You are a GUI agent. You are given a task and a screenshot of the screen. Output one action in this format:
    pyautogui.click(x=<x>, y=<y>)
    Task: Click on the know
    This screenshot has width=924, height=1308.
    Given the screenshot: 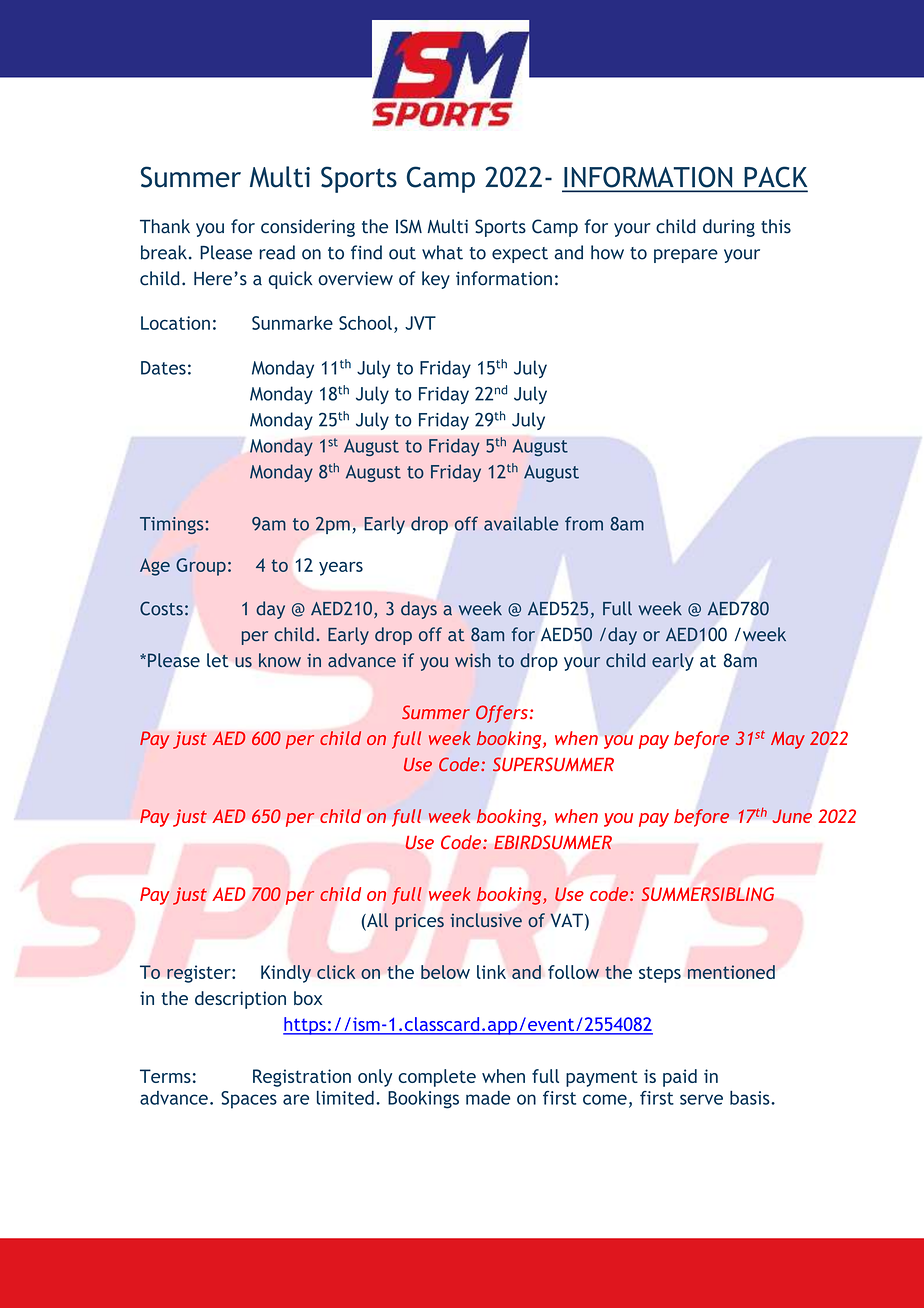 What is the action you would take?
    pyautogui.click(x=280, y=660)
